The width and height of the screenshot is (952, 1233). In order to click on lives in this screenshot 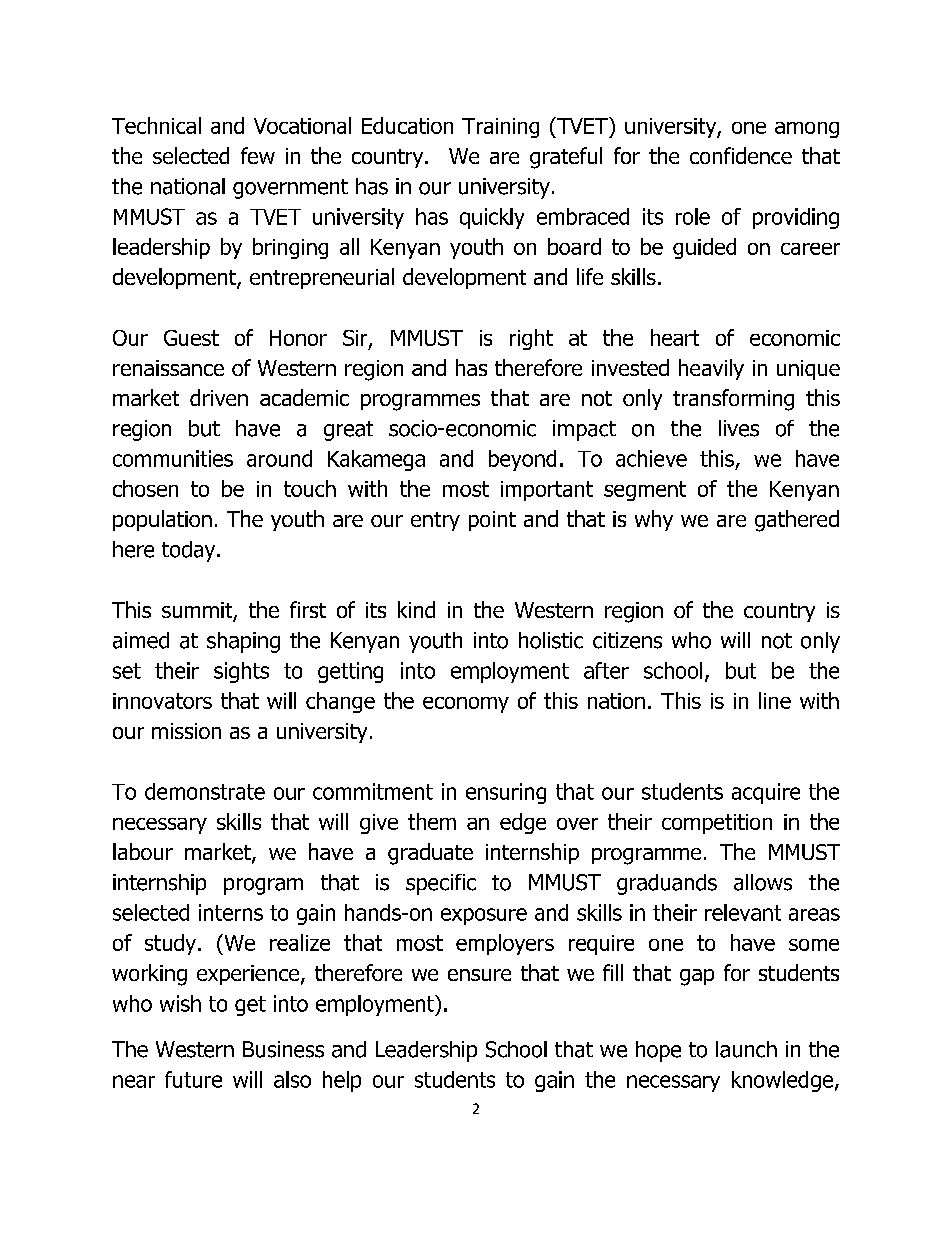, I will do `click(739, 428)`.
